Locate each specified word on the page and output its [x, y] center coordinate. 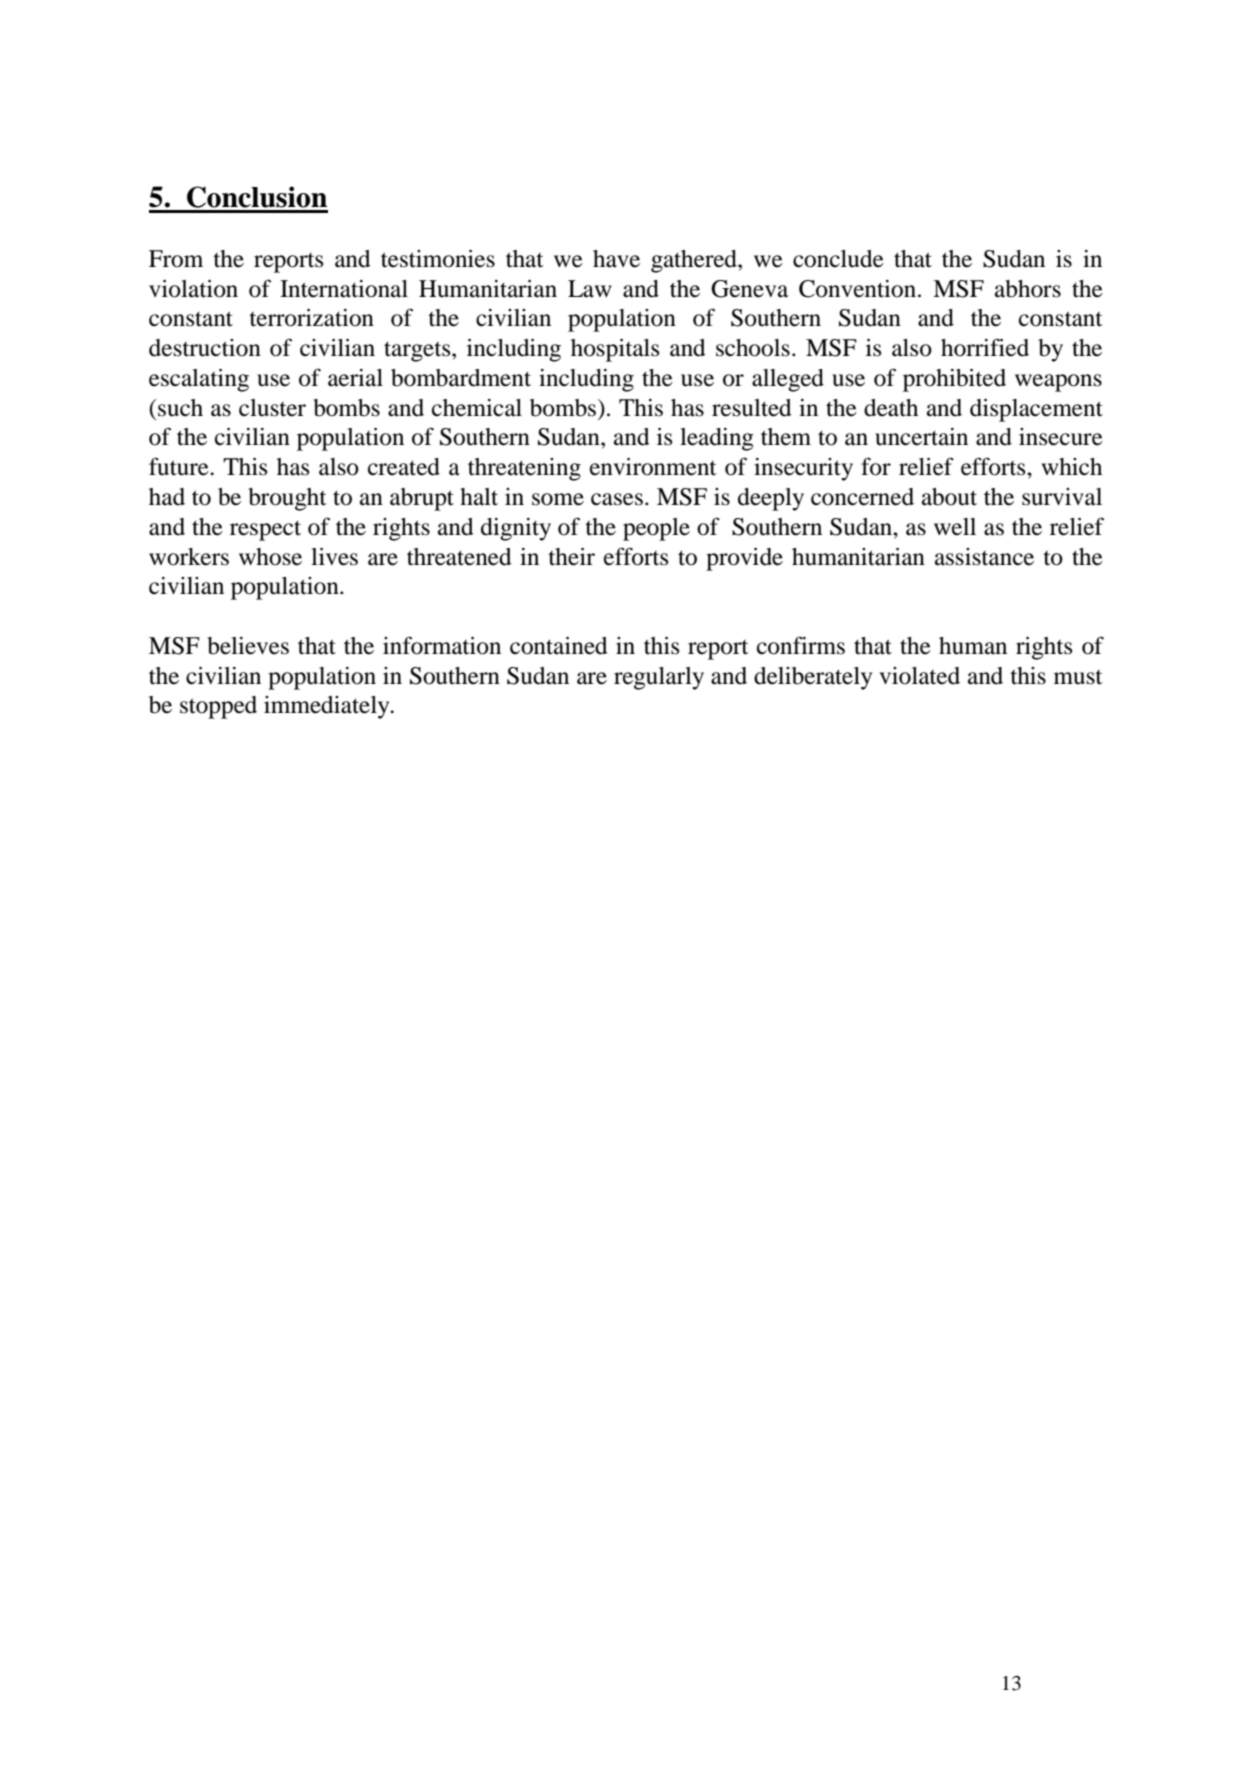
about [949, 497]
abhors [1028, 289]
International [344, 289]
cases [617, 499]
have [616, 259]
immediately [328, 707]
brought [288, 499]
